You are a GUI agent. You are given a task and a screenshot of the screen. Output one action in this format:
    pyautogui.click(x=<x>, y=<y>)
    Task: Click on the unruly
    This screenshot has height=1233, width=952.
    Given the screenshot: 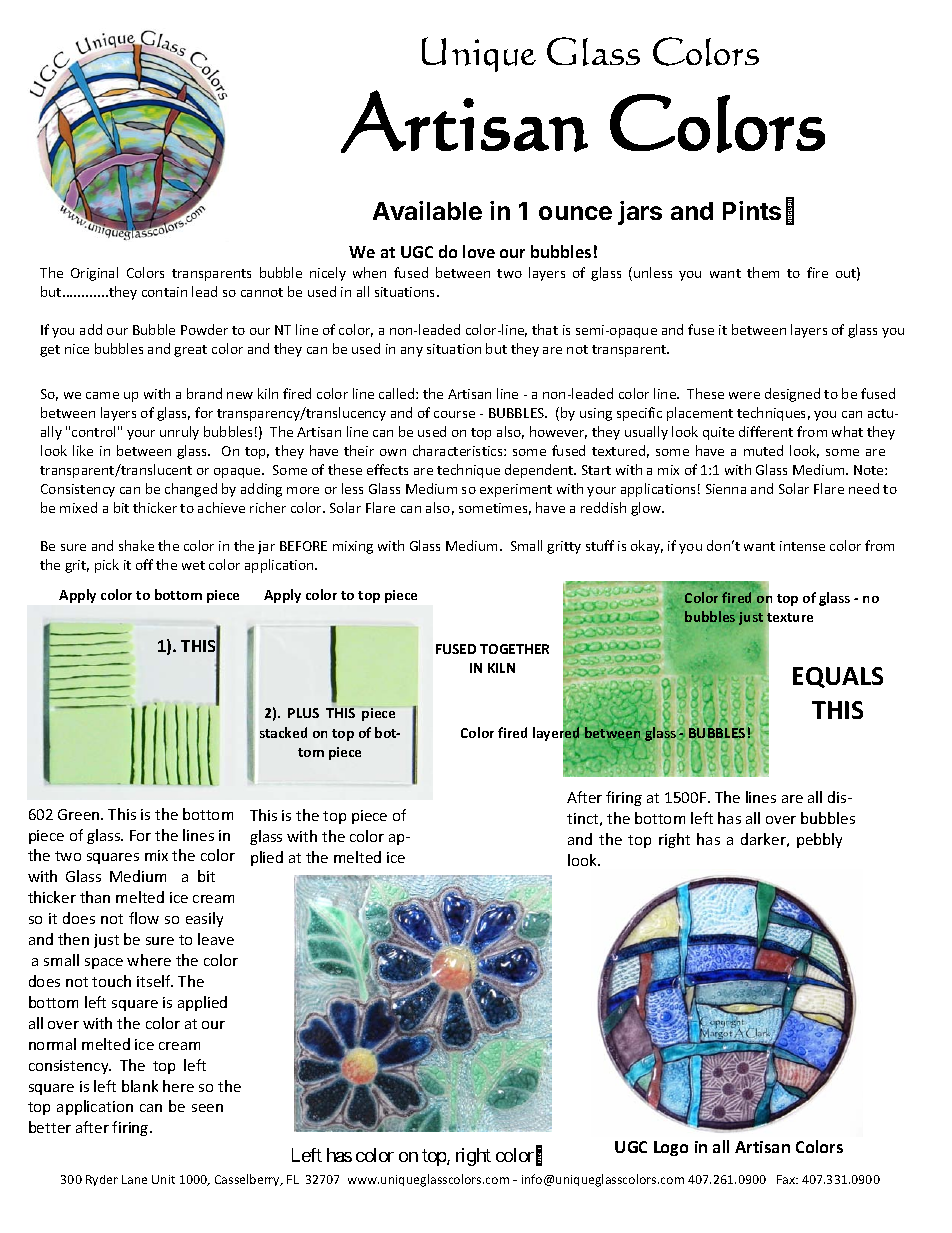 What is the action you would take?
    pyautogui.click(x=179, y=433)
